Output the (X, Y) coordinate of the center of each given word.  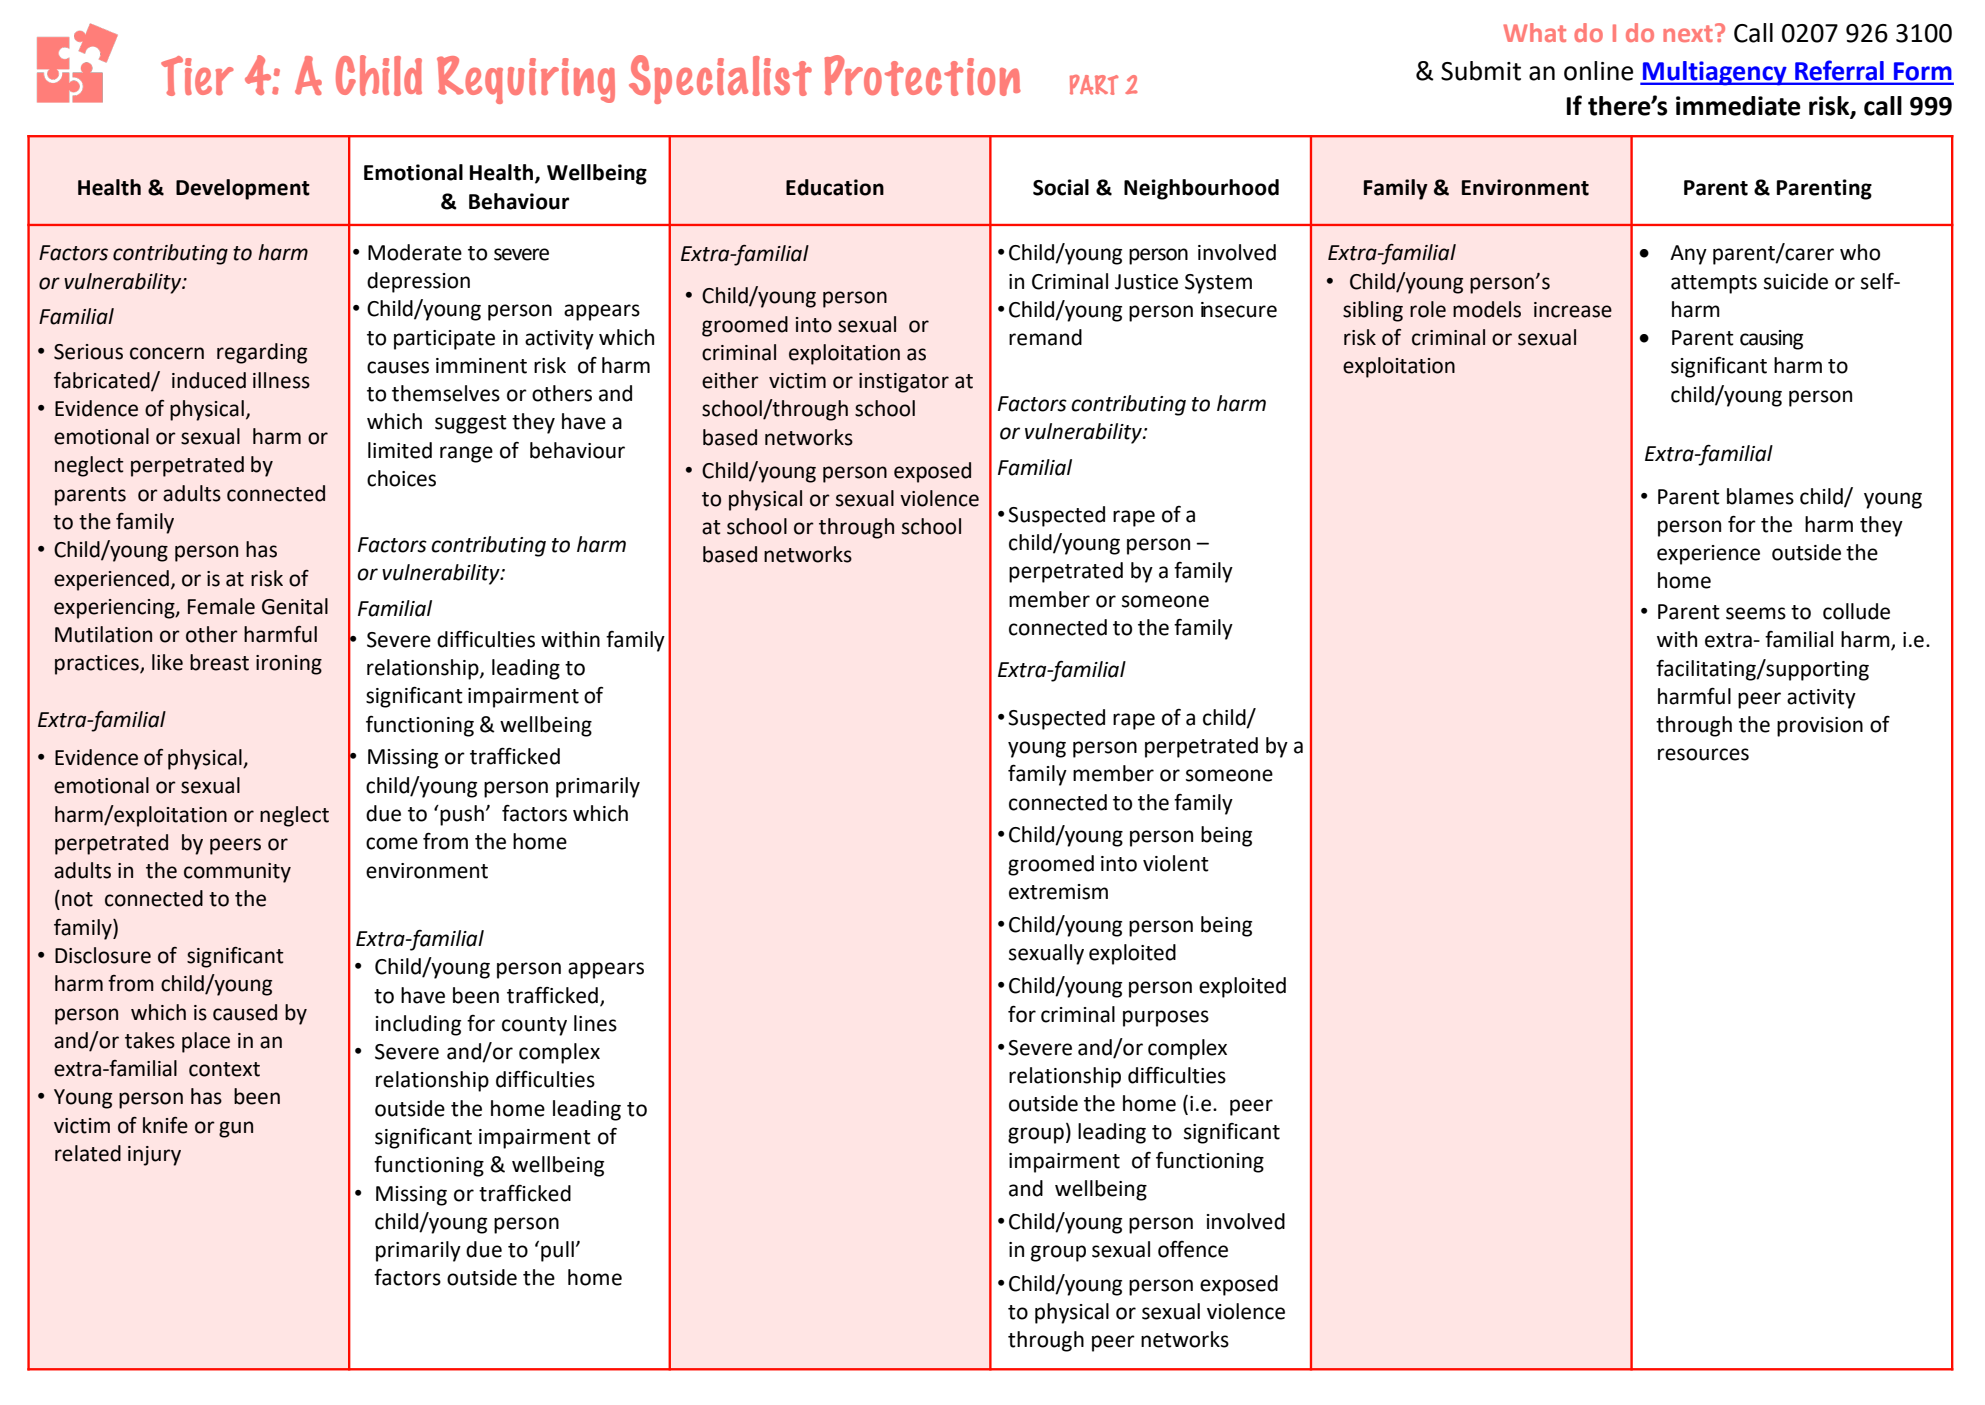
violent (1176, 863)
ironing (289, 665)
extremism (1058, 892)
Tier (197, 76)
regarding (262, 353)
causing (1771, 340)
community (237, 873)
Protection (922, 75)
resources (1703, 754)
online (1598, 71)
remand (1045, 337)
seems (1756, 613)
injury (154, 1156)
